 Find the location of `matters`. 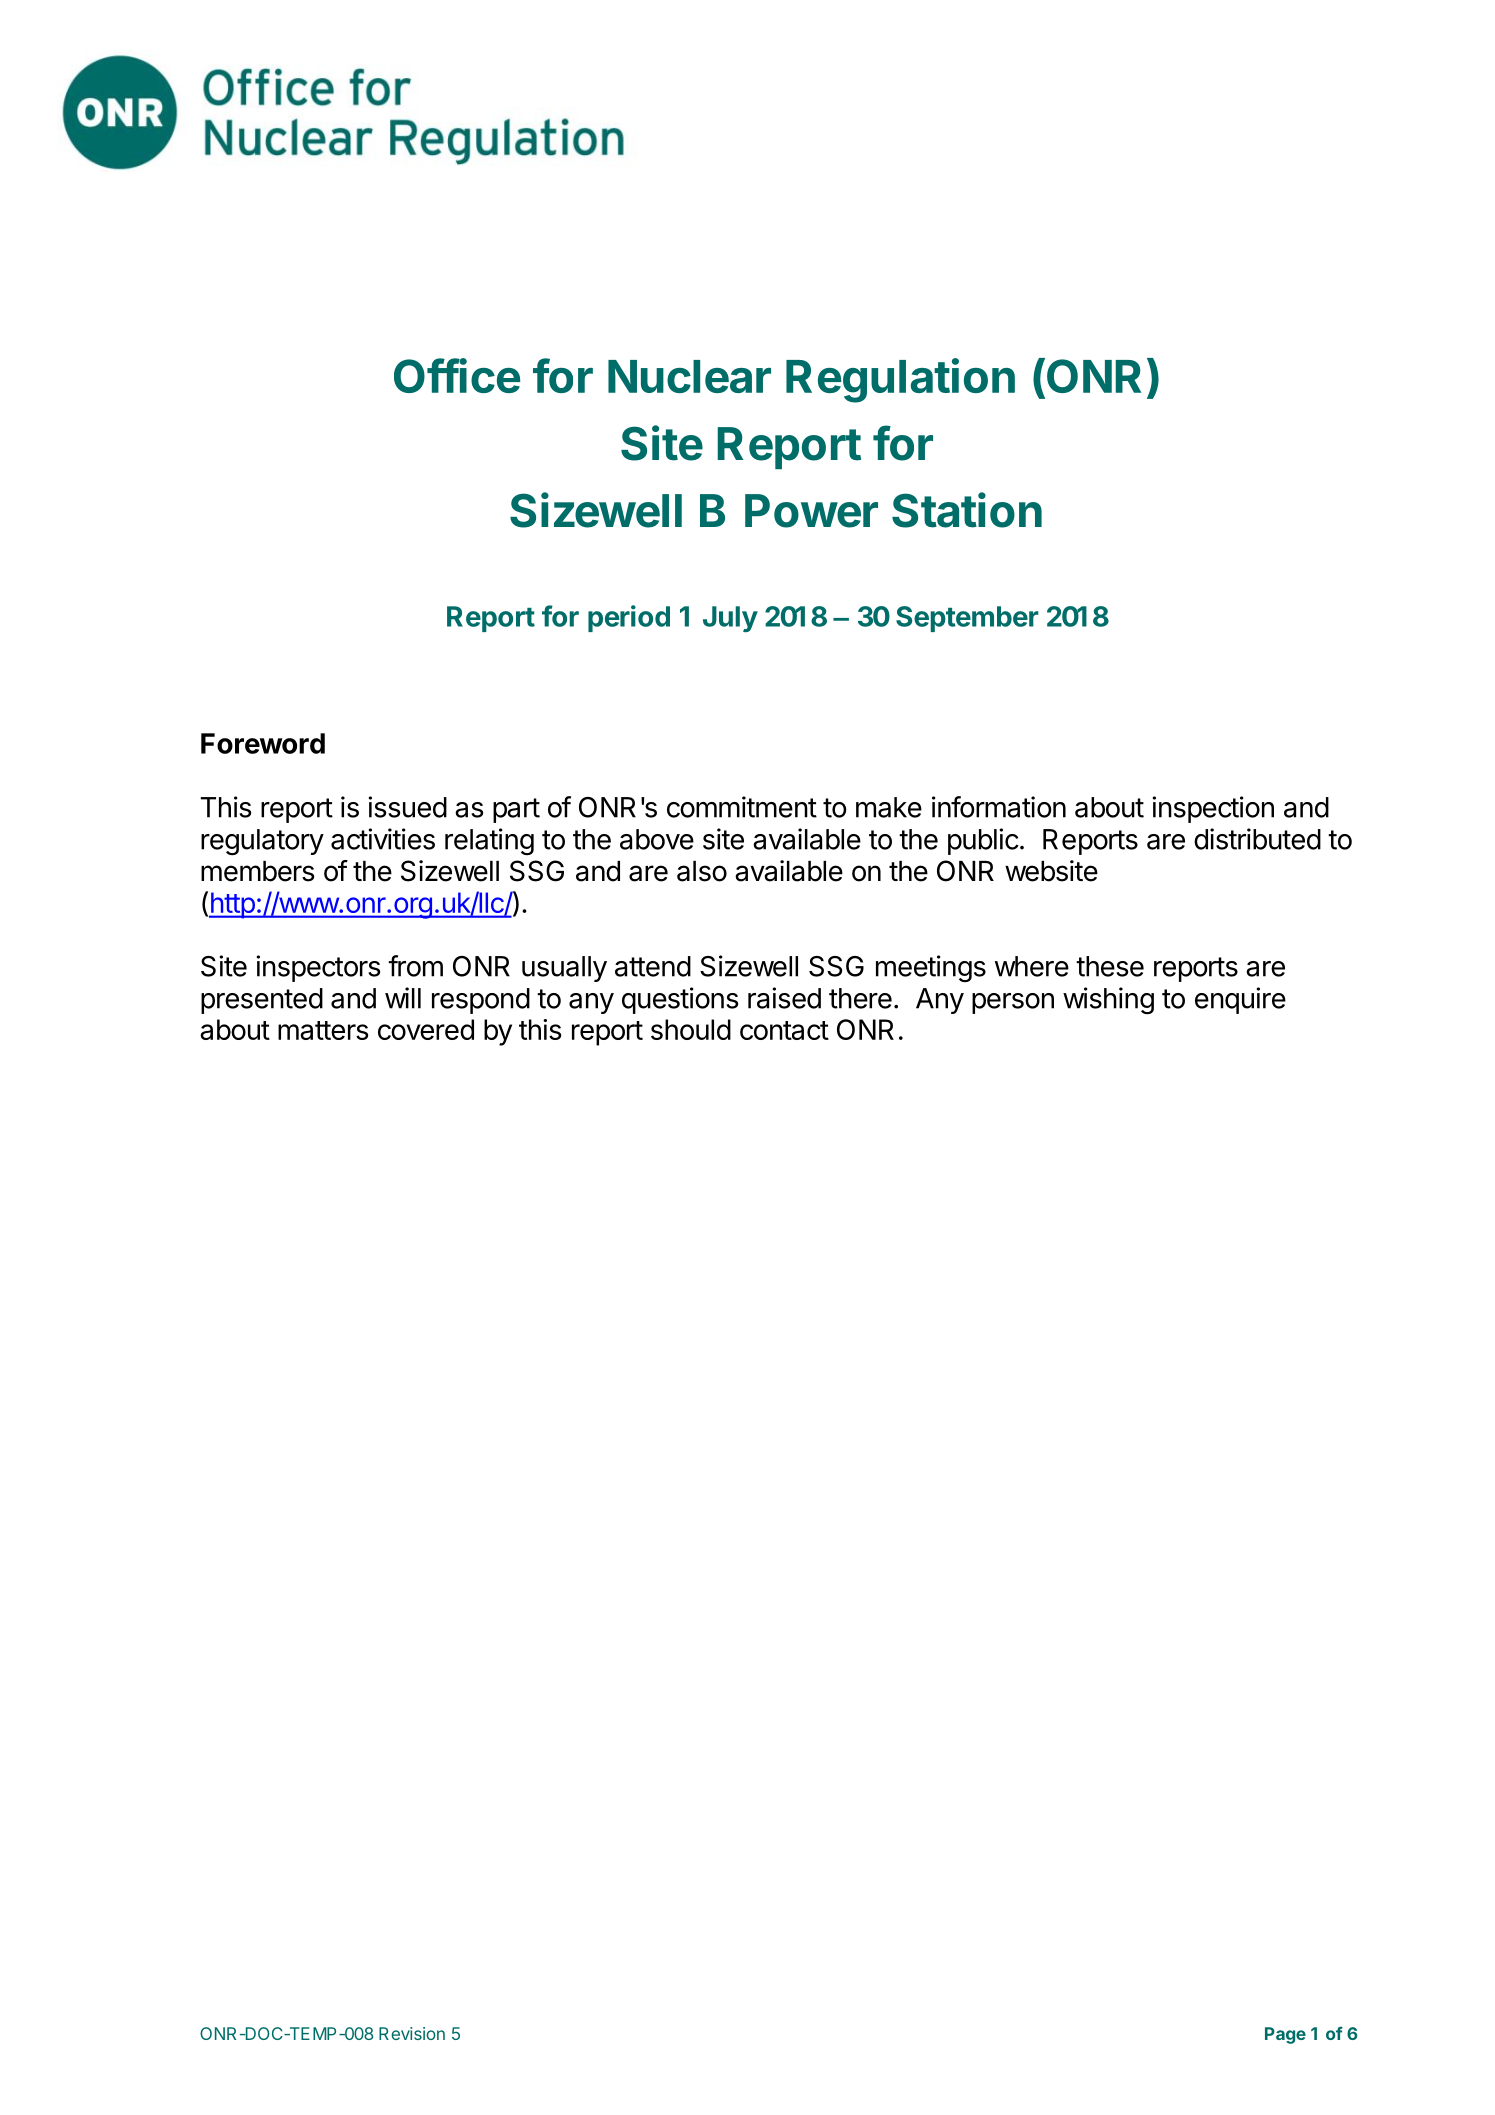

matters is located at coordinates (323, 1030).
